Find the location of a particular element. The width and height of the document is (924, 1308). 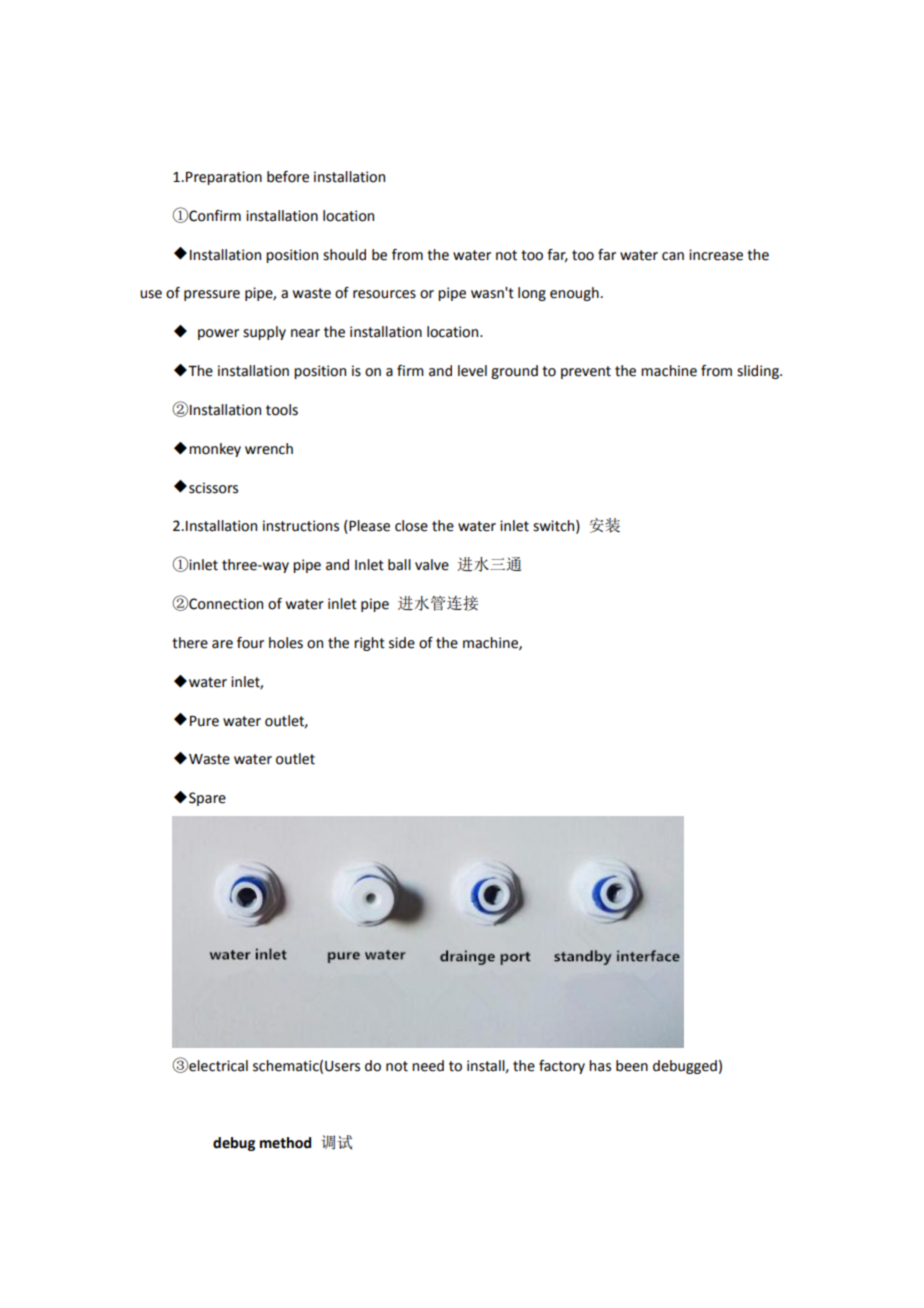

been is located at coordinates (632, 1066).
